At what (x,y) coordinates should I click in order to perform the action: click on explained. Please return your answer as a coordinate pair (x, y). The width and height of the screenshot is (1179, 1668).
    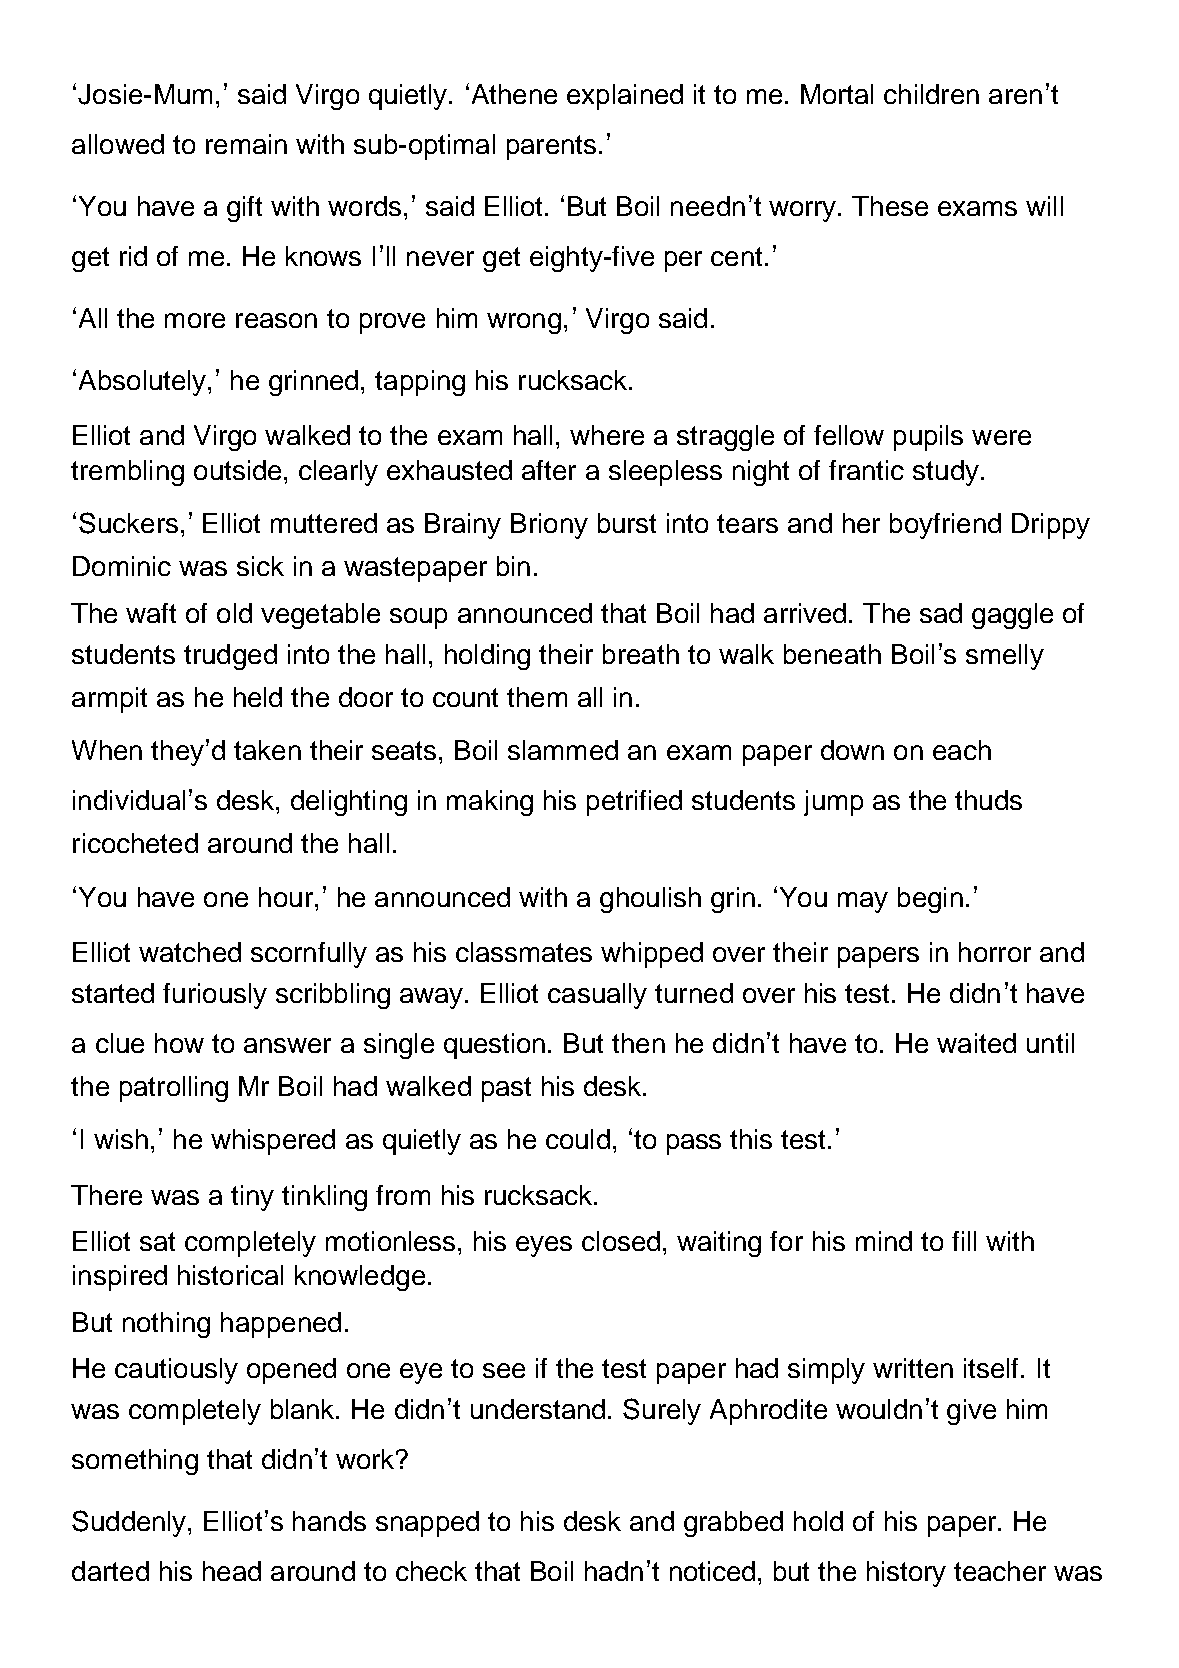
    Looking at the image, I should click on (625, 97).
